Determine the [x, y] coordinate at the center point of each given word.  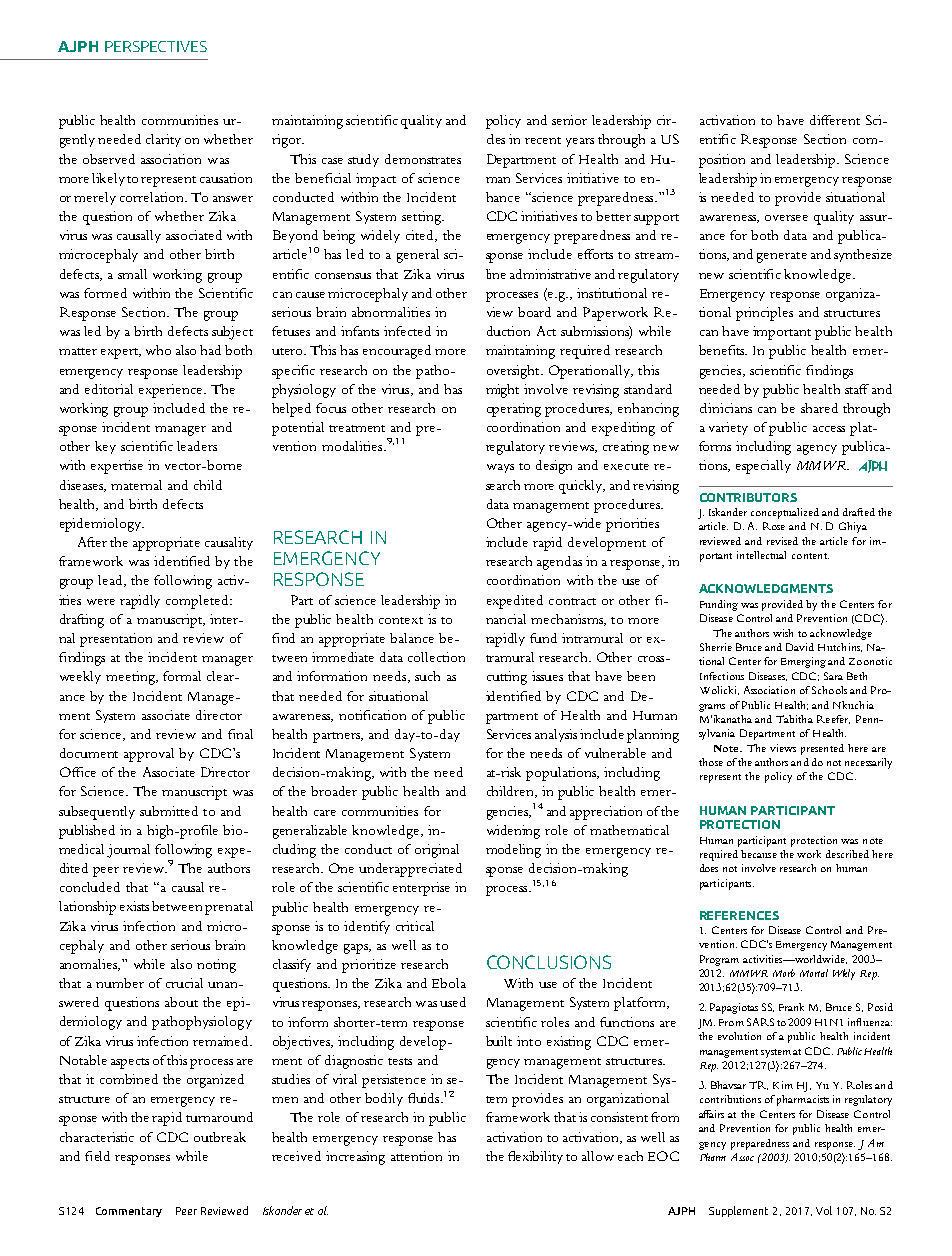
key [105, 447]
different [835, 120]
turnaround [219, 1117]
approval [149, 755]
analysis [558, 735]
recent [543, 140]
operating [514, 410]
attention [416, 1156]
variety [728, 428]
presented [822, 749]
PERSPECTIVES [156, 46]
